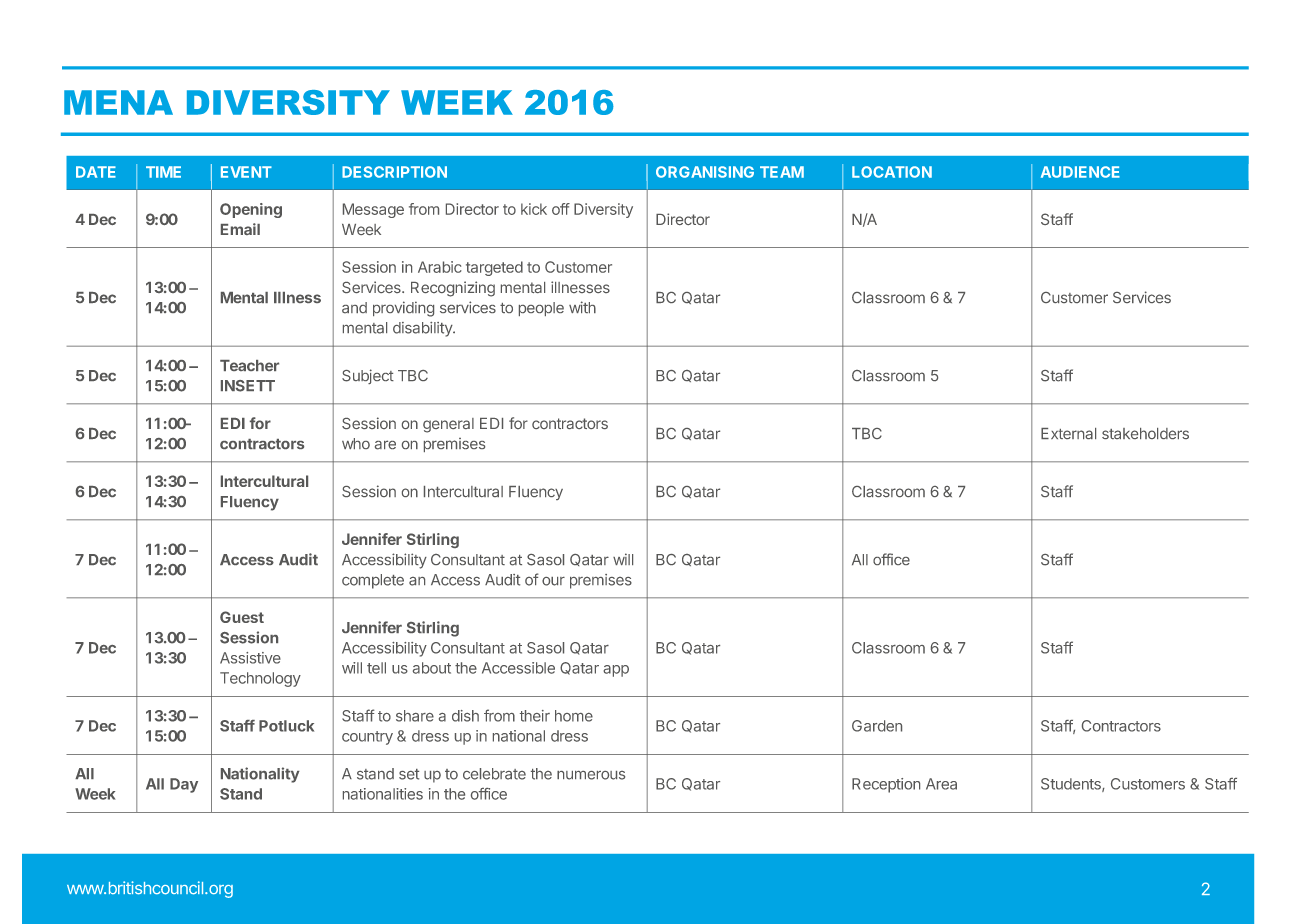 The width and height of the screenshot is (1309, 924). Describe the element at coordinates (1080, 172) in the screenshot. I see `AUDIENCE` at that location.
